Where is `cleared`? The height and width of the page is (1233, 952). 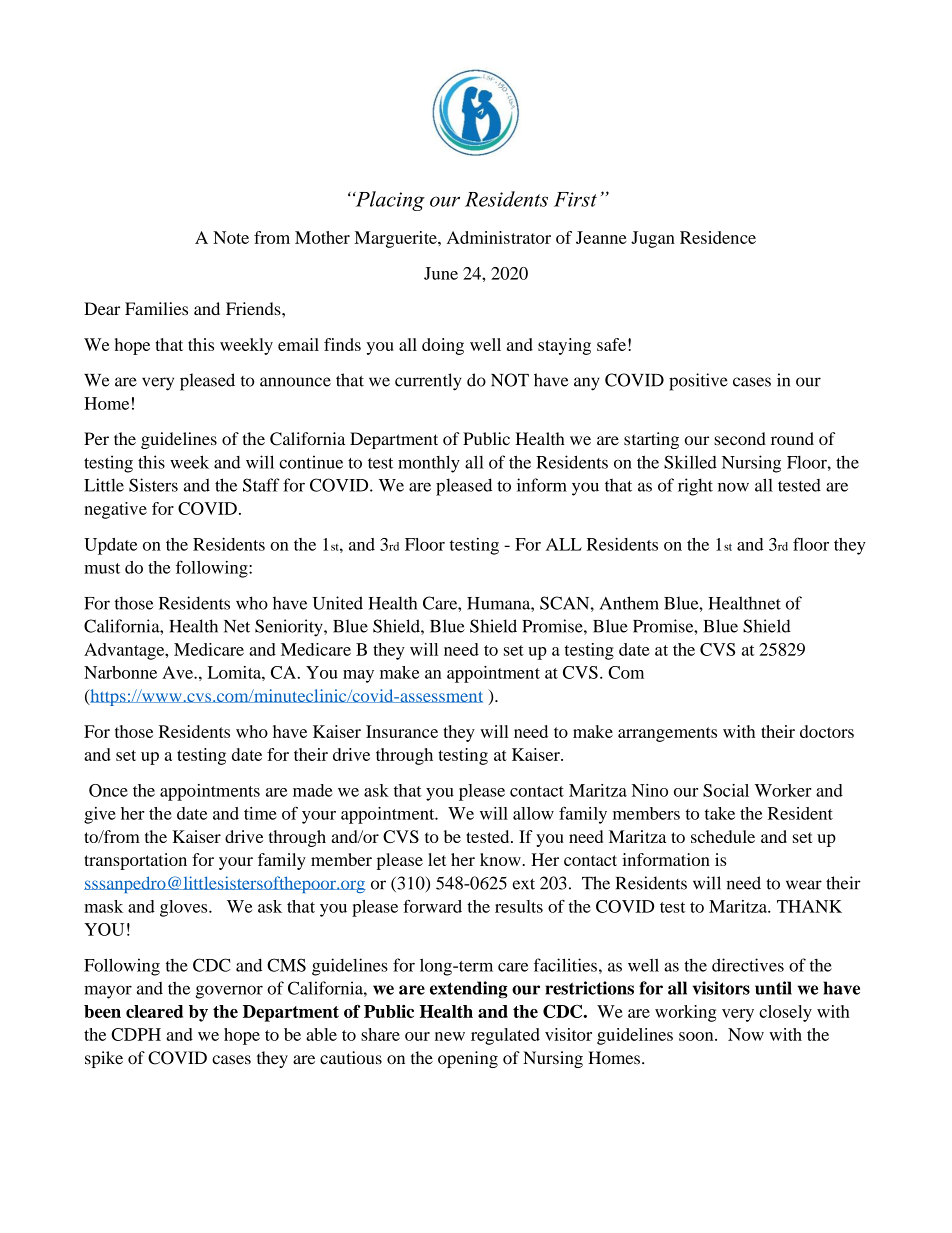
cleared is located at coordinates (154, 1011).
